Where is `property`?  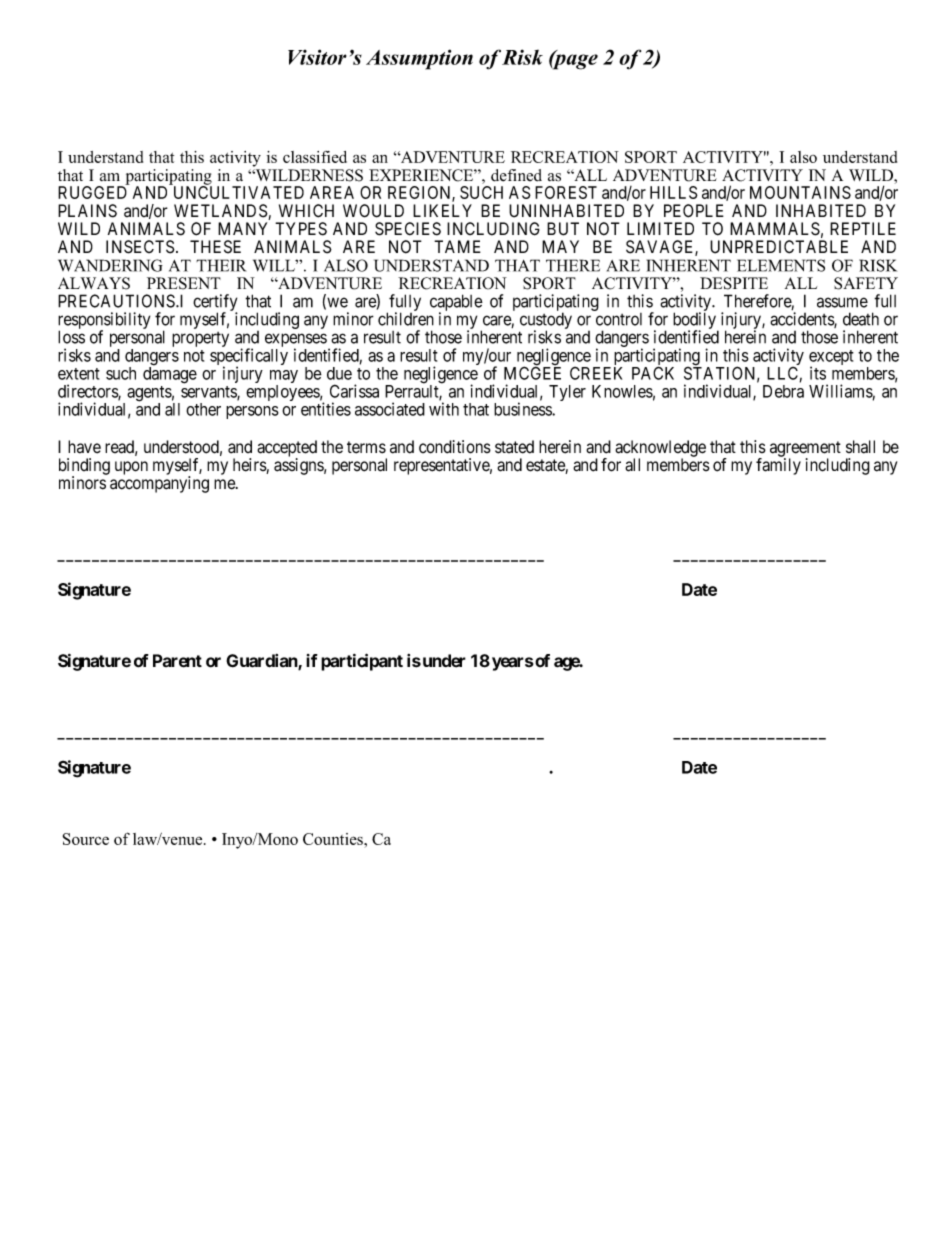 property is located at coordinates (200, 339).
